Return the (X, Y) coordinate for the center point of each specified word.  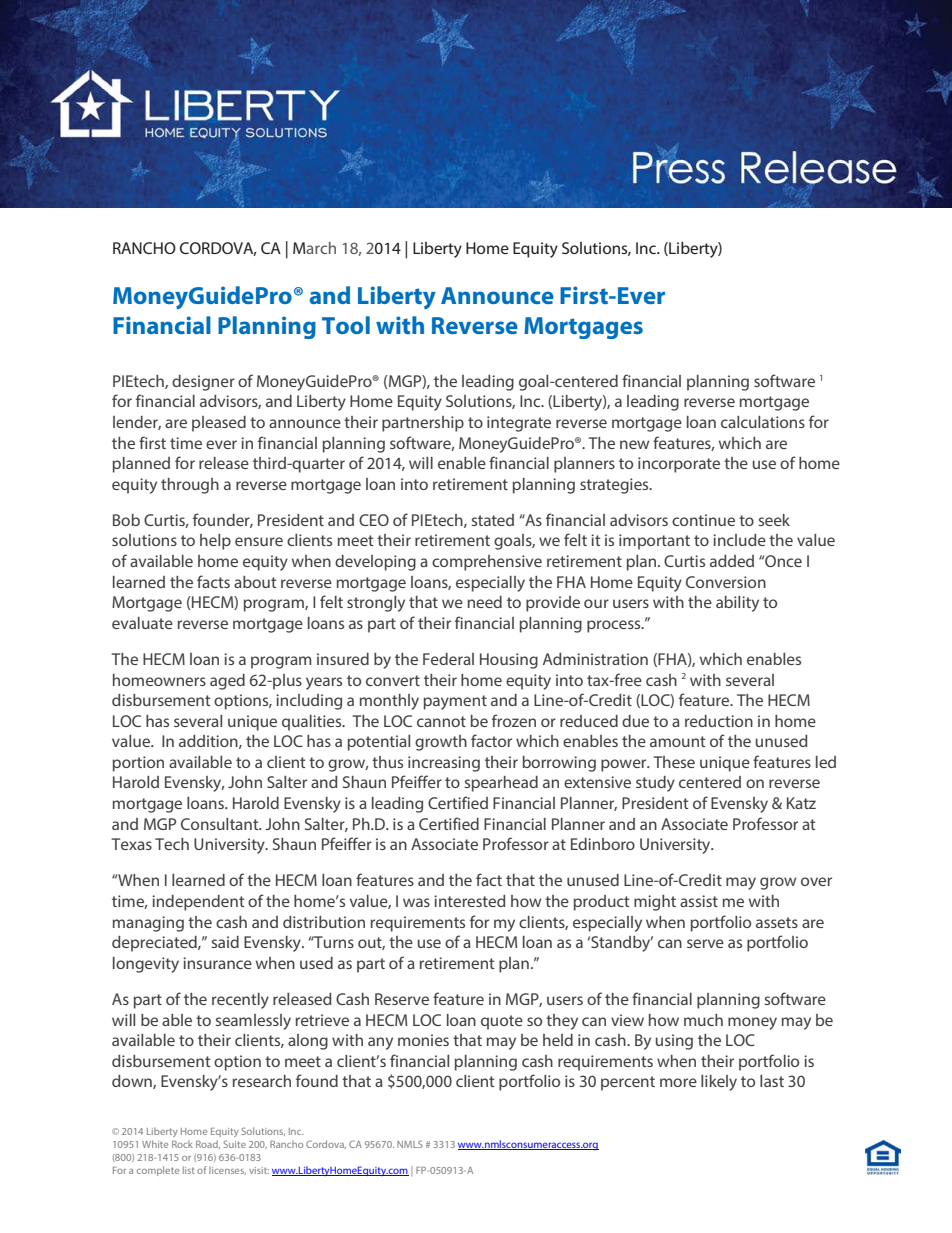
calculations (763, 422)
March (314, 248)
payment (455, 702)
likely (719, 1083)
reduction (719, 721)
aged (227, 682)
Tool (346, 325)
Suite (234, 1144)
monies (423, 1040)
